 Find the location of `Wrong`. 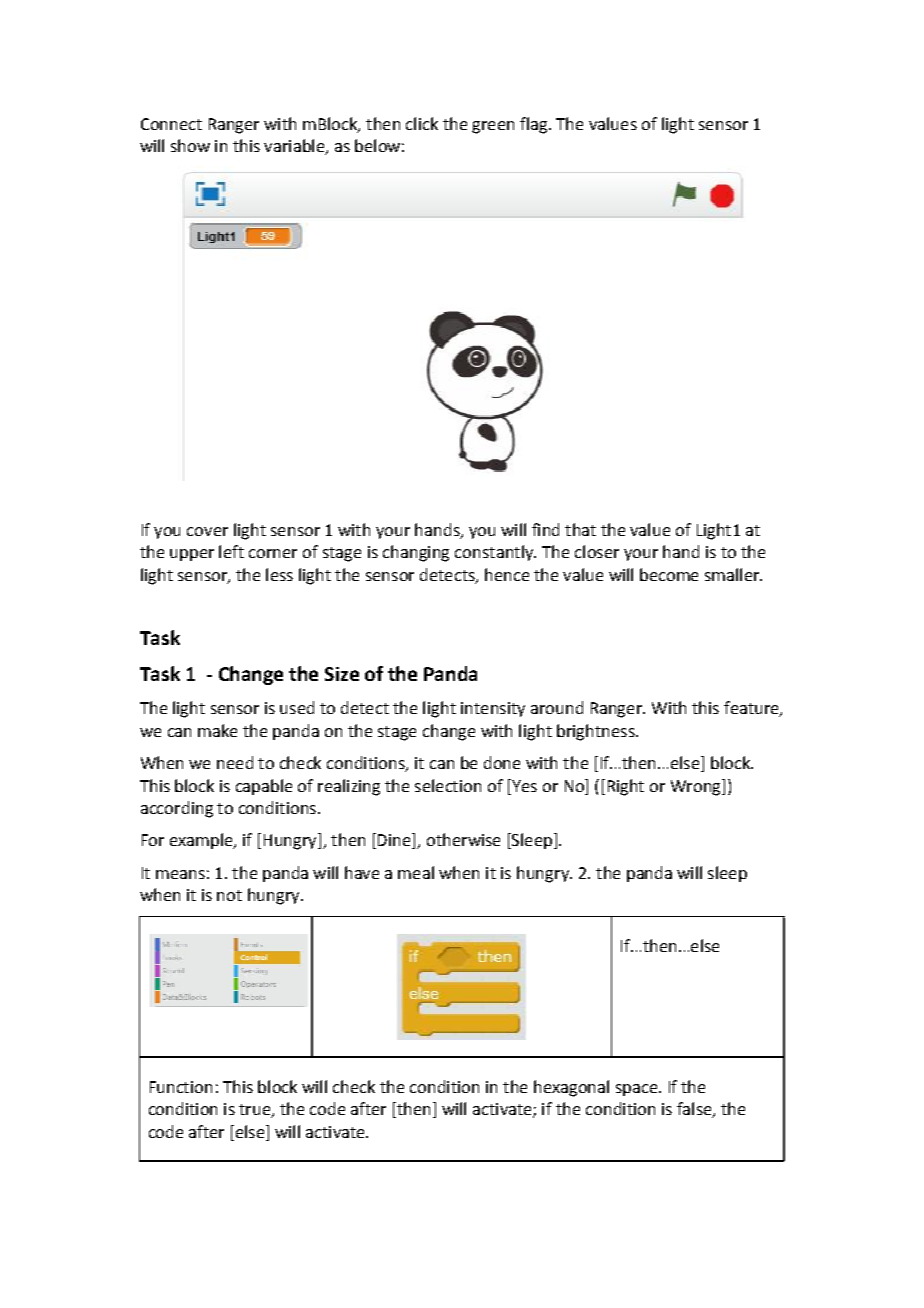

Wrong is located at coordinates (697, 787).
